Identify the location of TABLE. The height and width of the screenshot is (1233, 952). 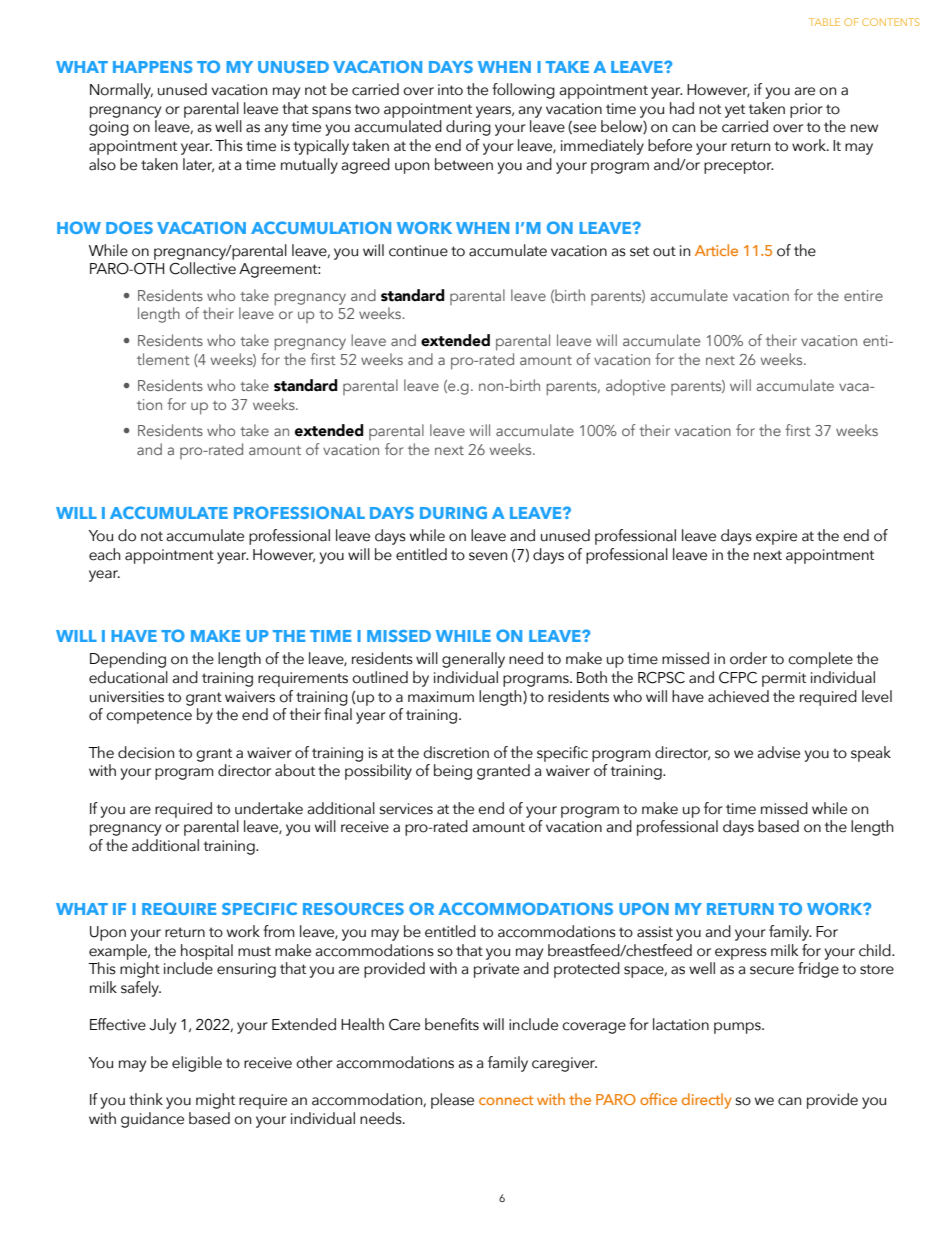
(824, 22).
